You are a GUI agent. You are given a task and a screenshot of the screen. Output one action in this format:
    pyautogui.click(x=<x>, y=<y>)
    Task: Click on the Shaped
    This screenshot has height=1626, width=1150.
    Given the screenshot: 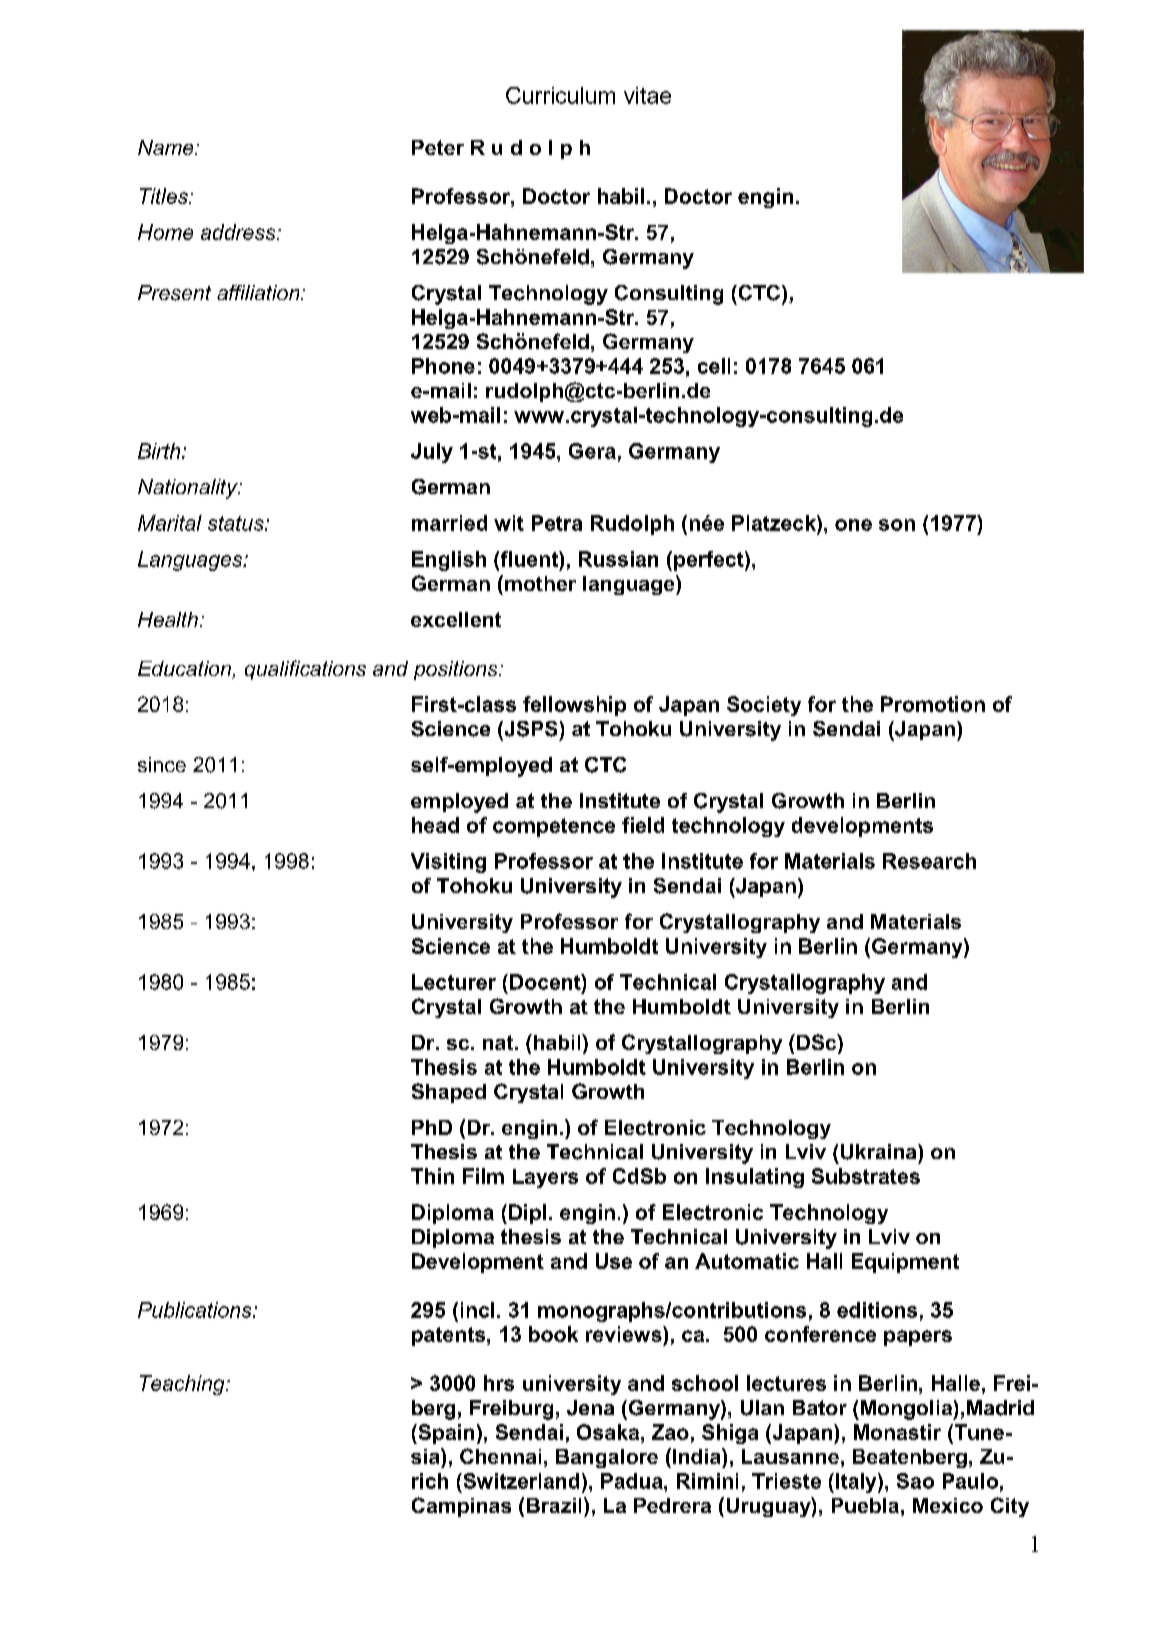 What is the action you would take?
    pyautogui.click(x=449, y=1093)
